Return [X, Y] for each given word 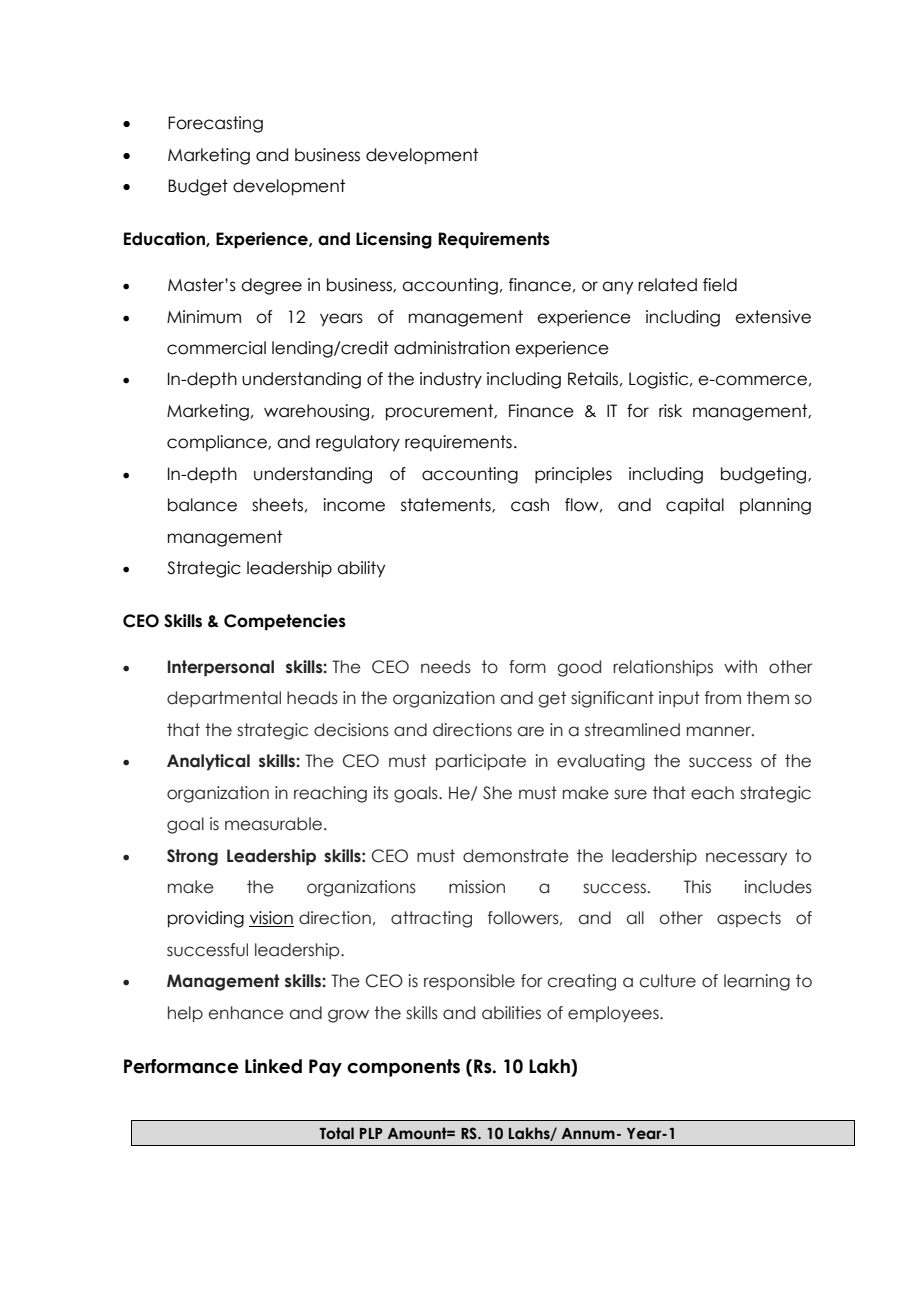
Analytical [208, 762]
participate [481, 762]
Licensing [394, 240]
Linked [273, 1066]
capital [695, 506]
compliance [218, 443]
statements [447, 505]
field [720, 285]
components [403, 1068]
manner [720, 731]
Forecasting [215, 124]
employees [614, 1014]
